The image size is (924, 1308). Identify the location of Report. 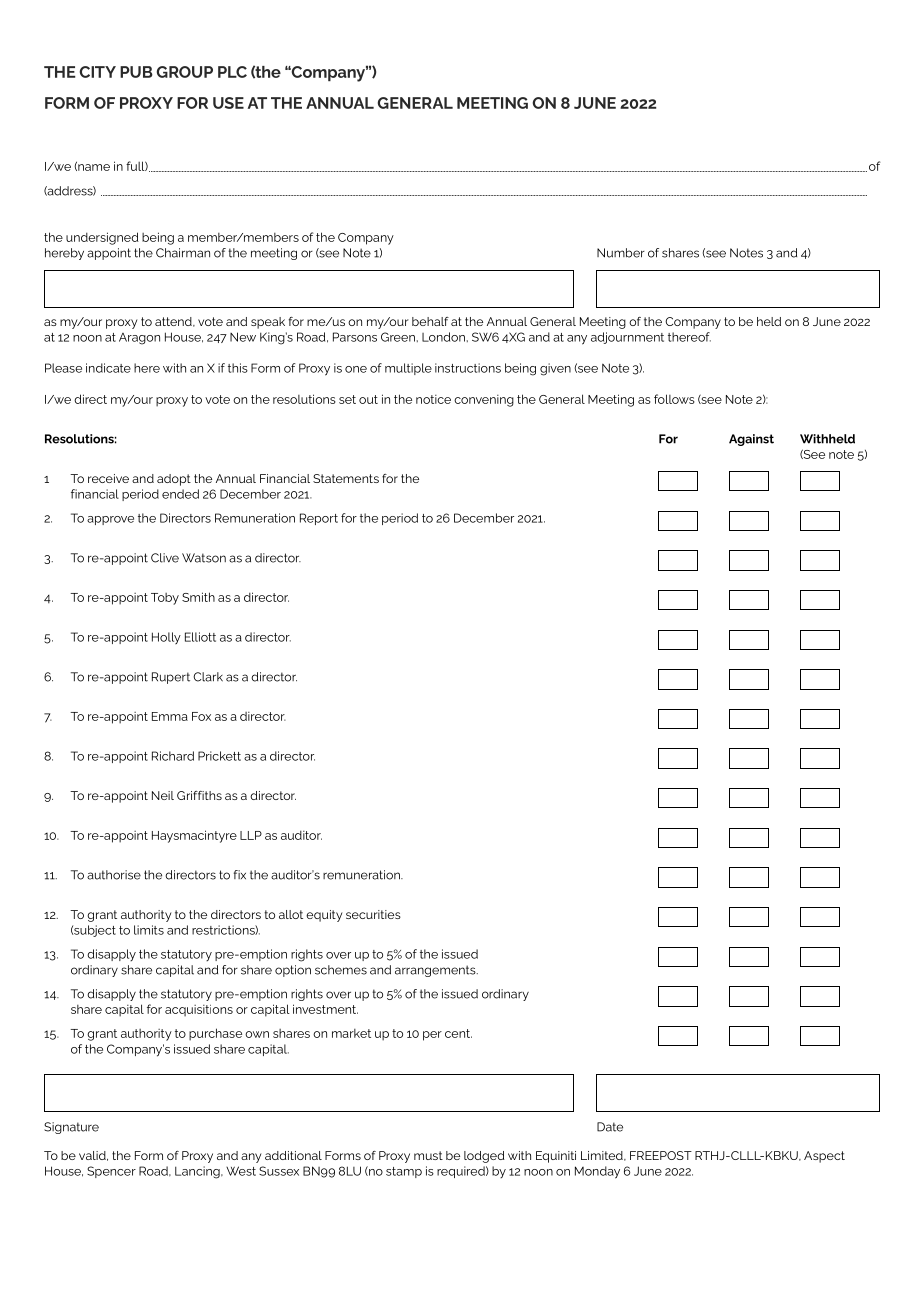
(319, 519).
